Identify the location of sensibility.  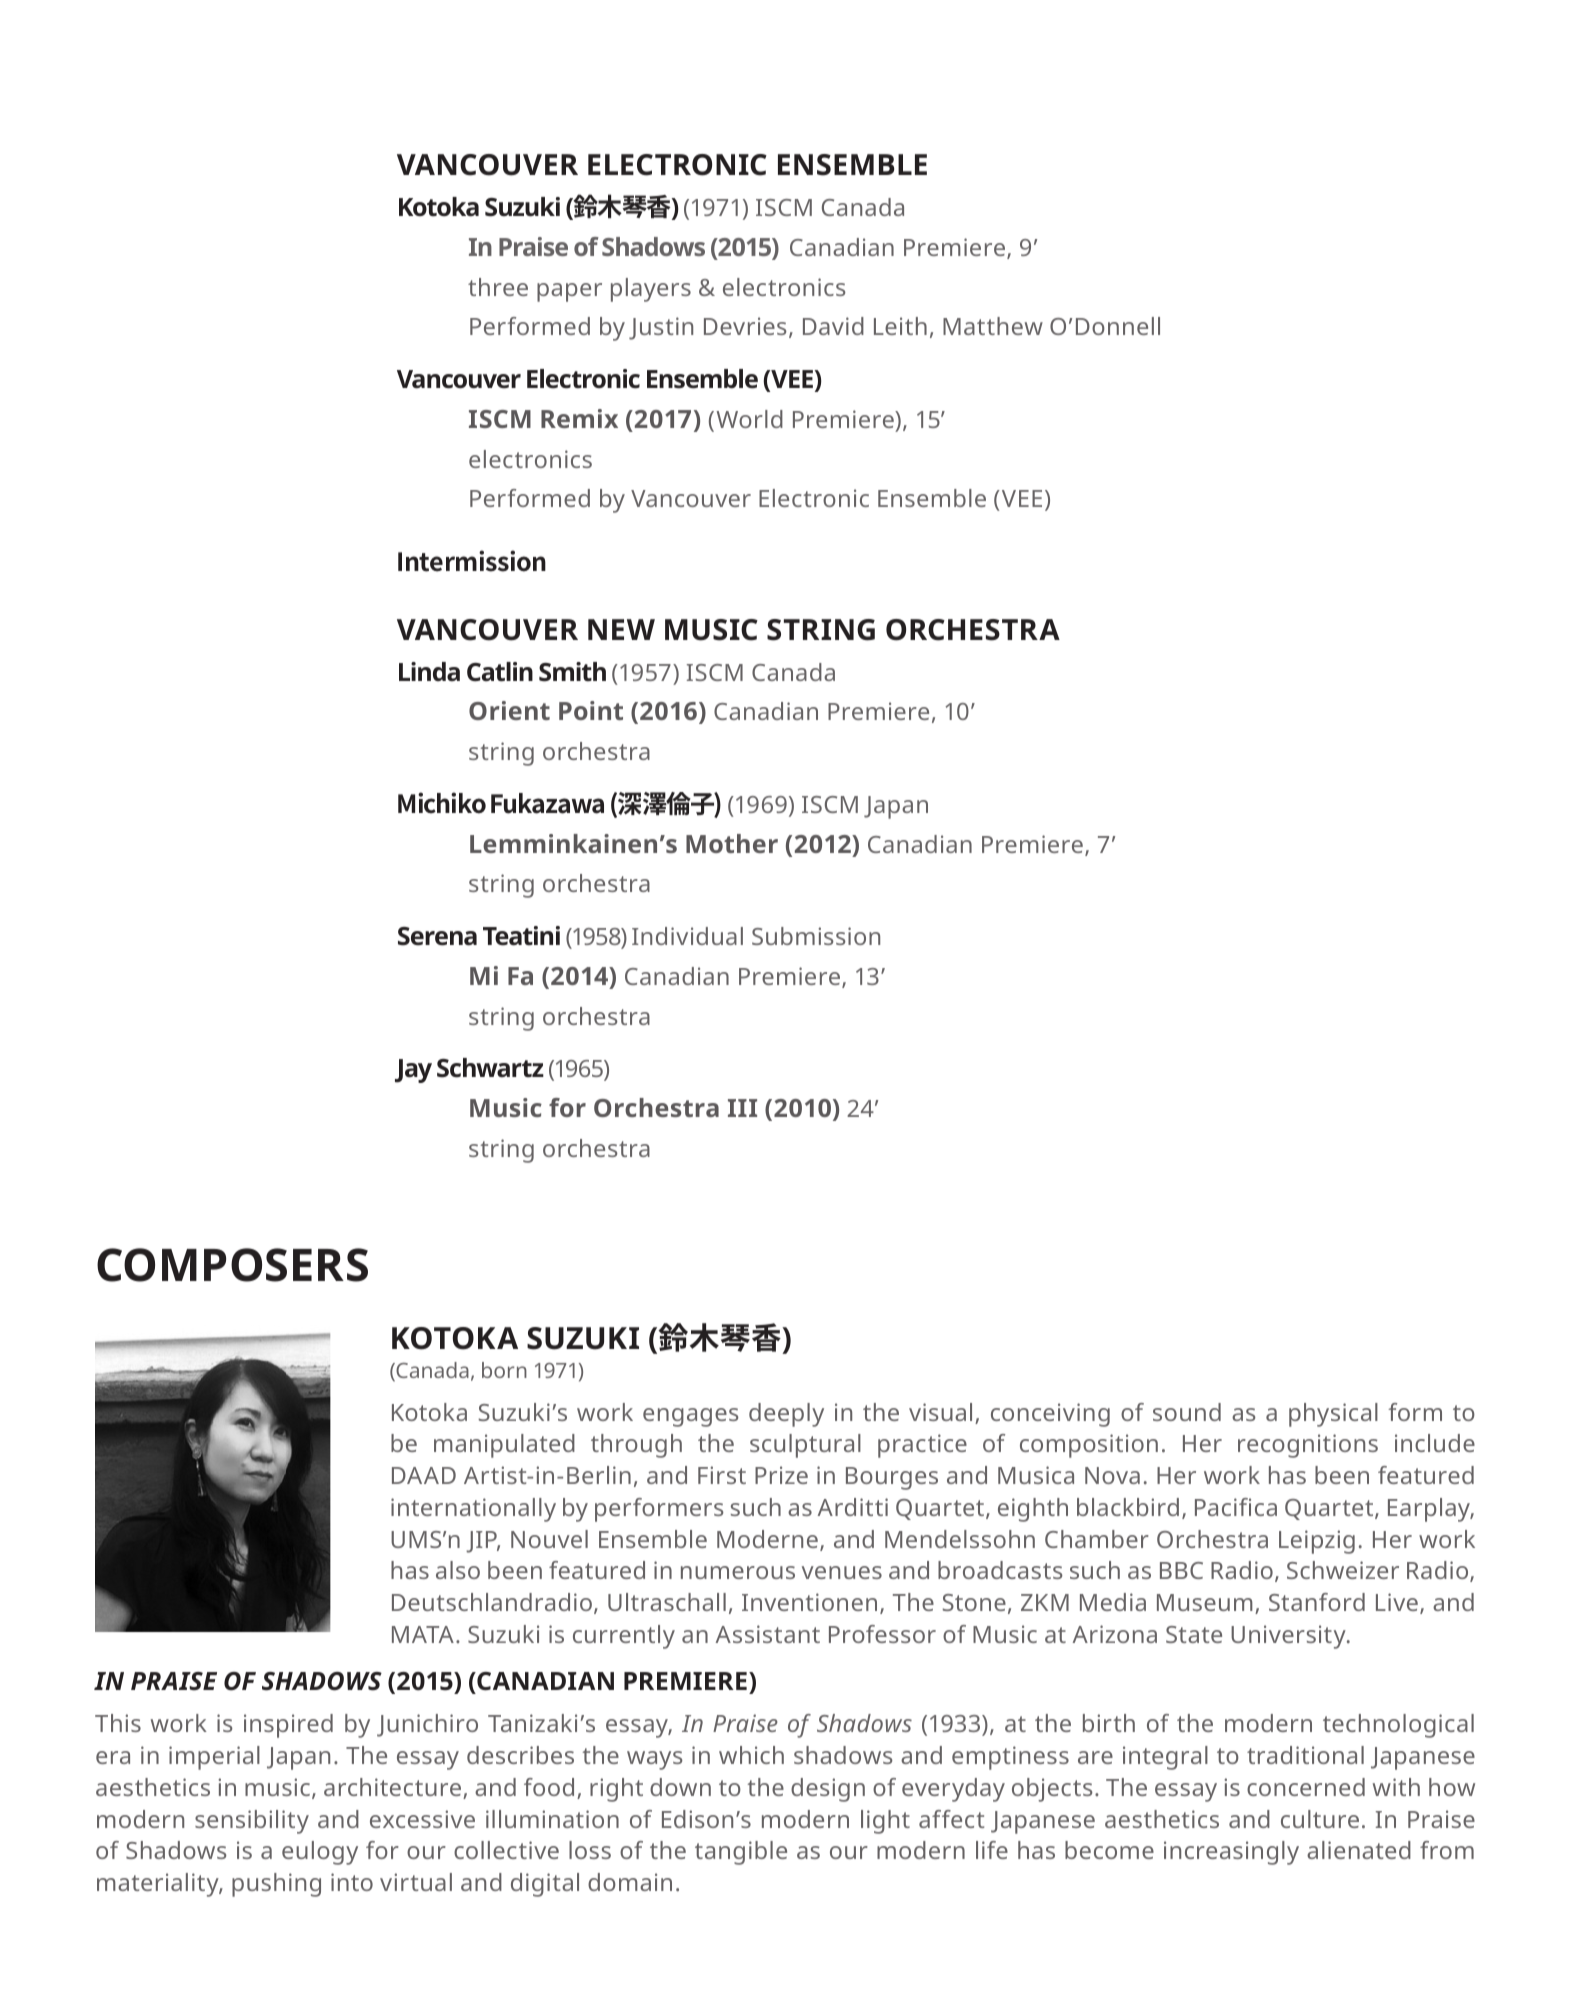
(252, 1822).
